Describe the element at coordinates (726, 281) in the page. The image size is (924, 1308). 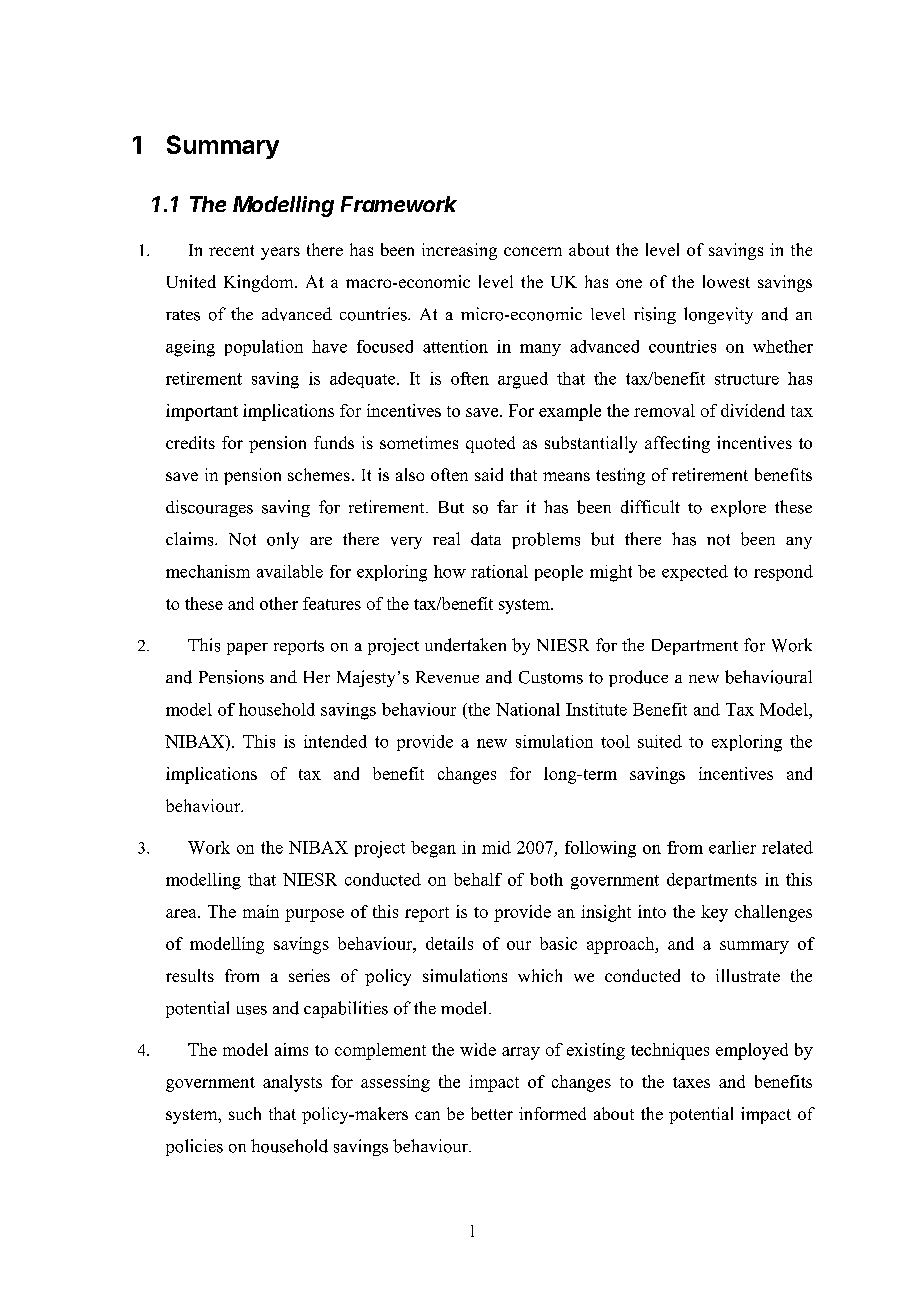
I see `lowest` at that location.
